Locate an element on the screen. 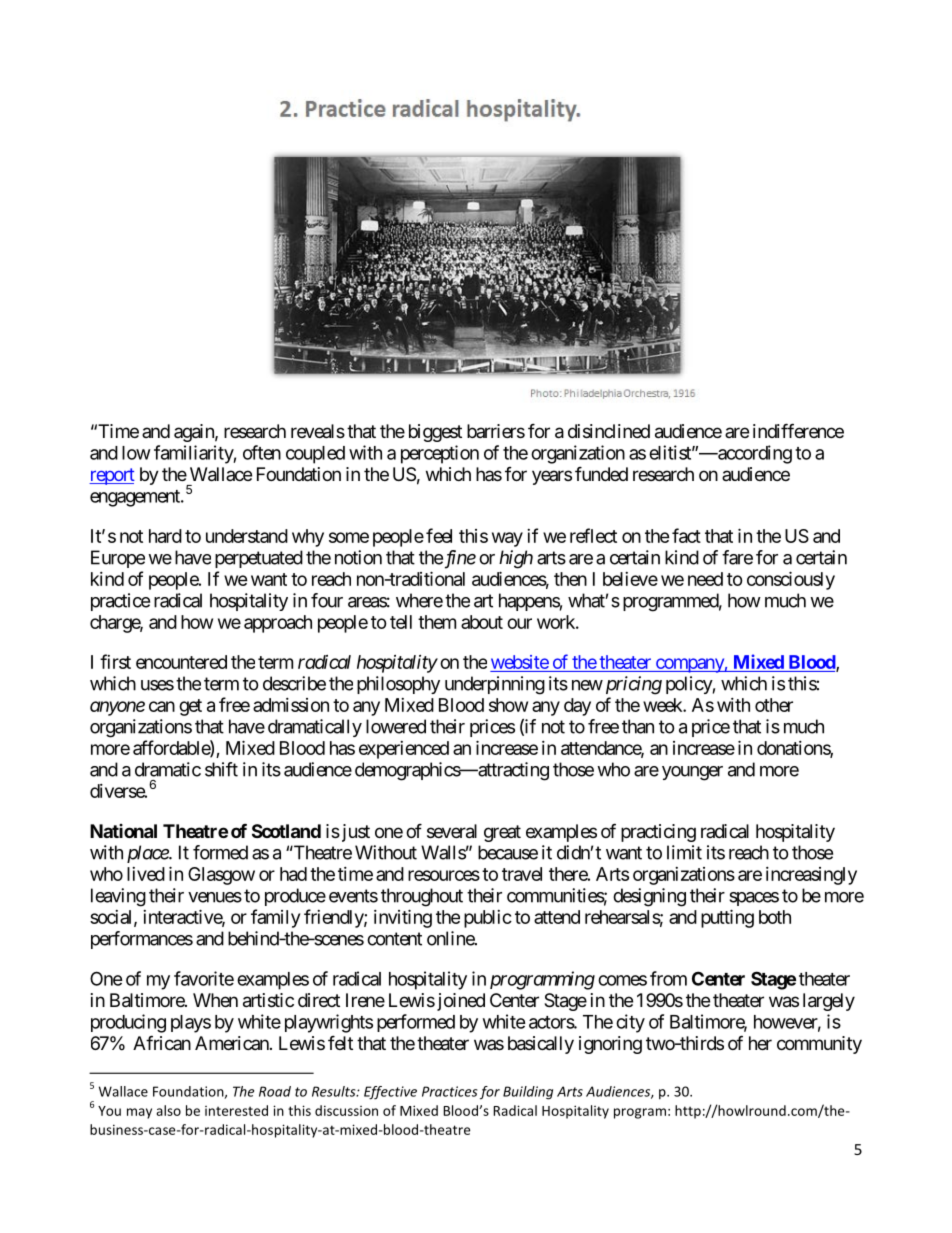  perception is located at coordinates (440, 454).
